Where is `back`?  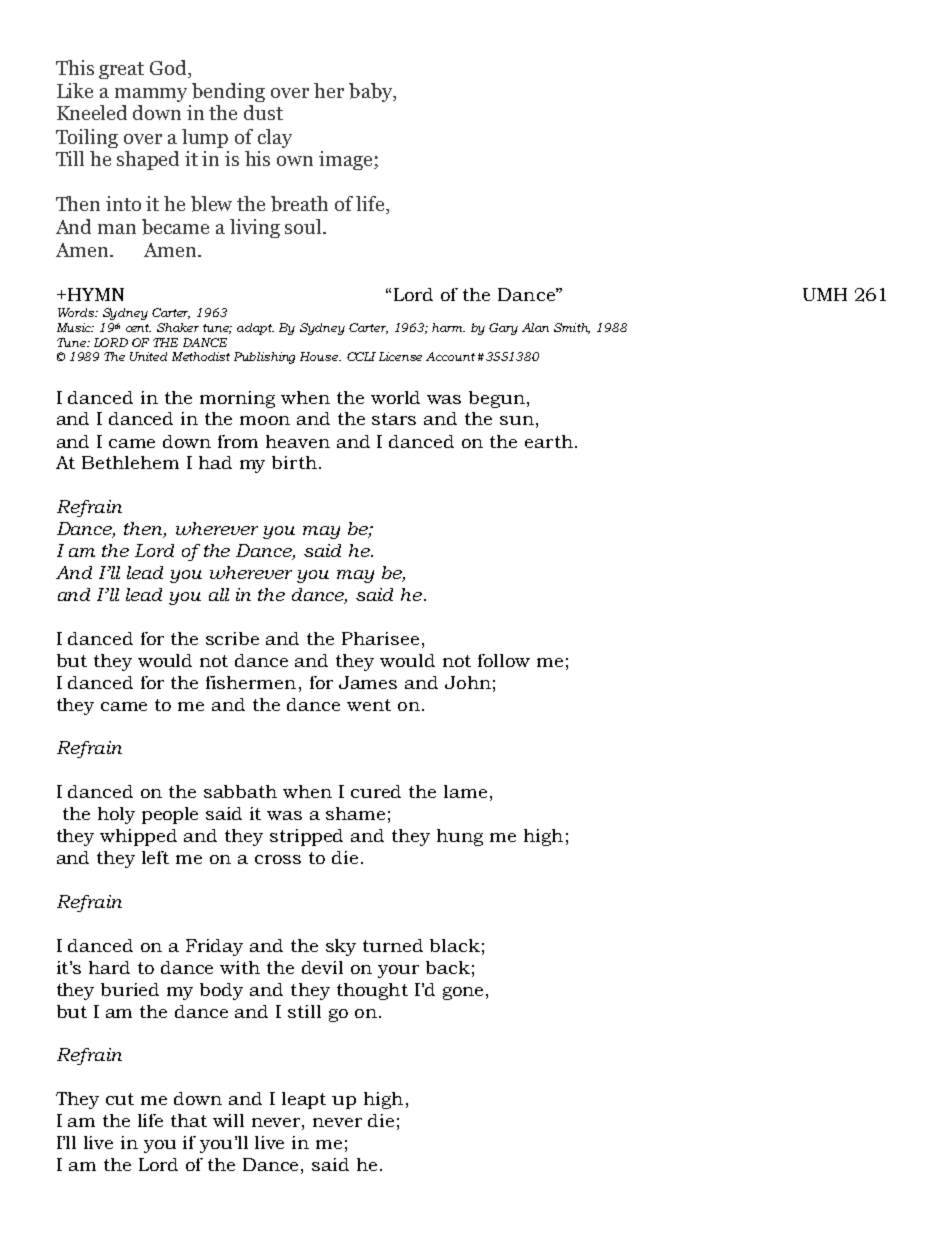
back is located at coordinates (448, 967).
